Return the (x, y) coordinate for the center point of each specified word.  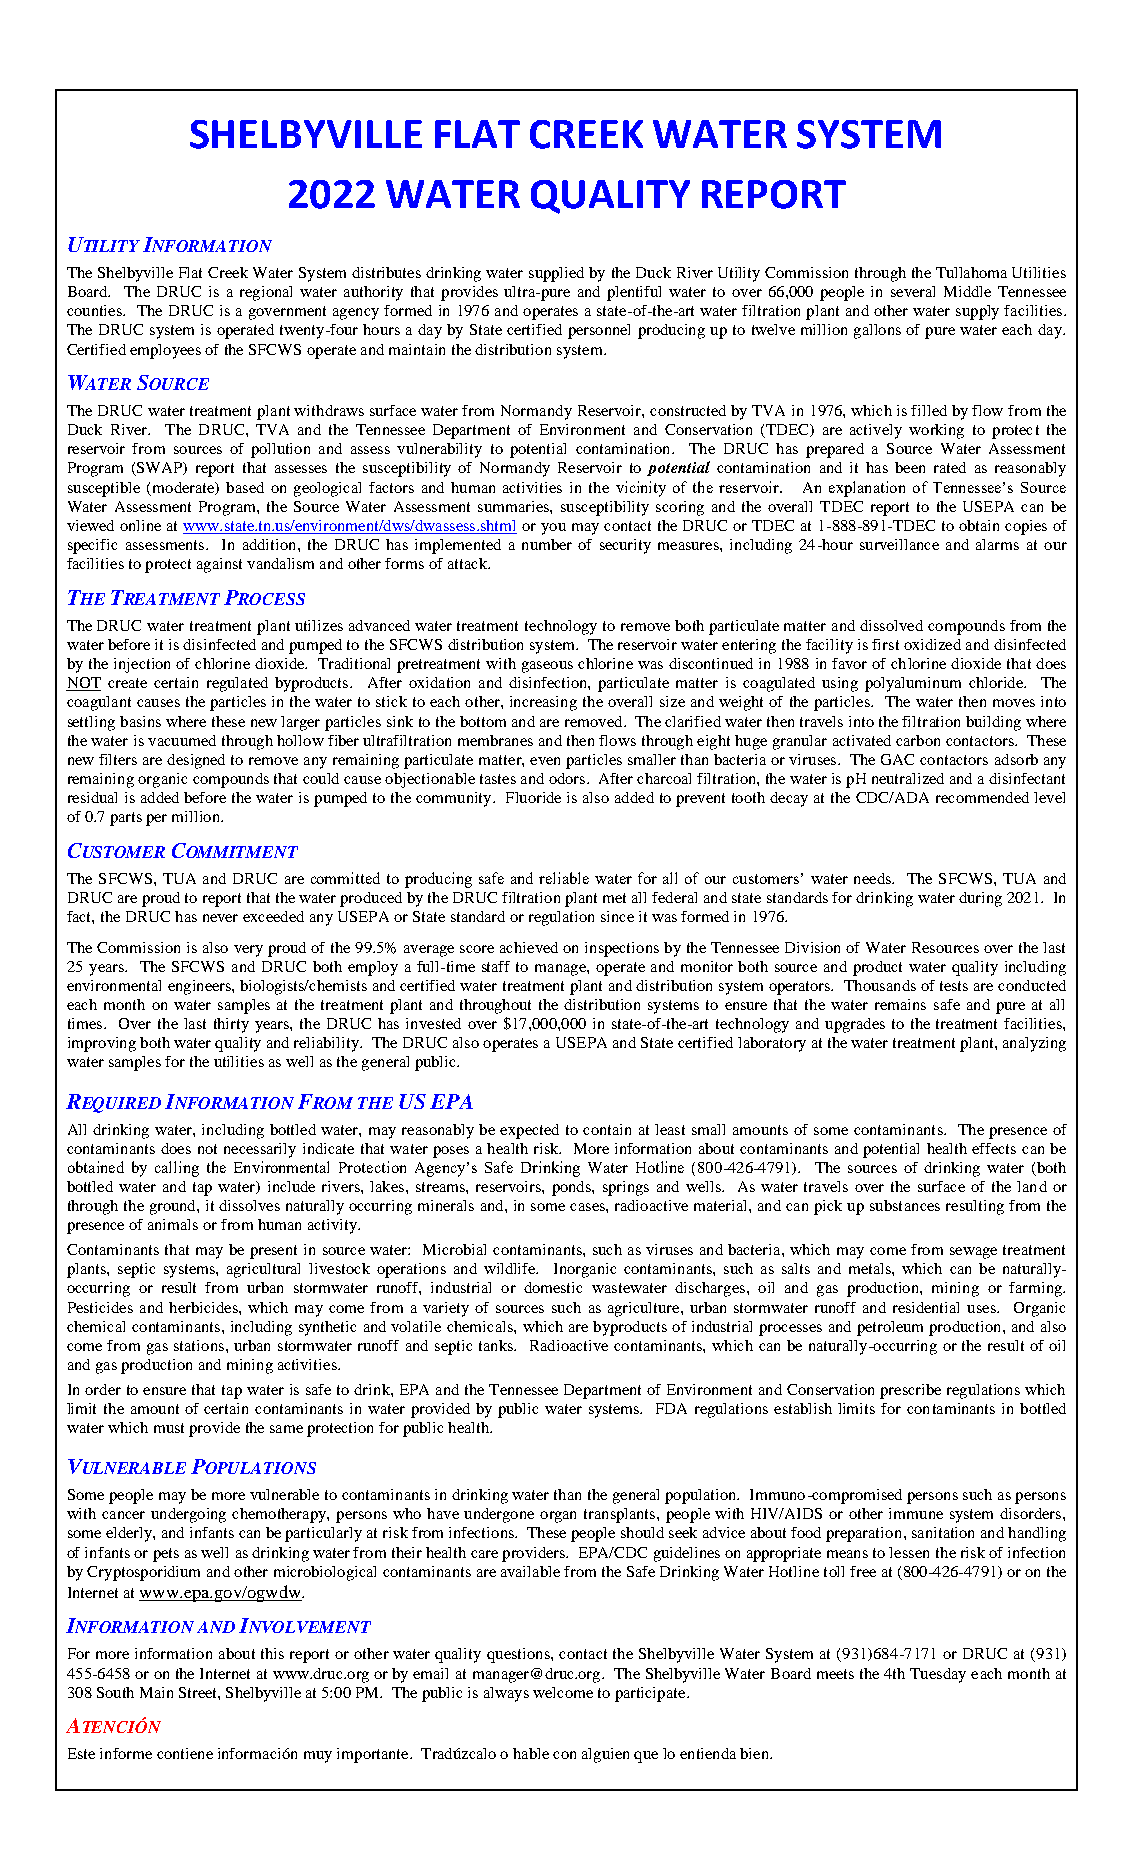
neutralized (908, 778)
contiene (185, 1753)
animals (173, 1224)
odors (568, 778)
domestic (553, 1287)
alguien (605, 1755)
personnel (599, 331)
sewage (973, 1253)
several (913, 291)
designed (196, 761)
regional (266, 293)
